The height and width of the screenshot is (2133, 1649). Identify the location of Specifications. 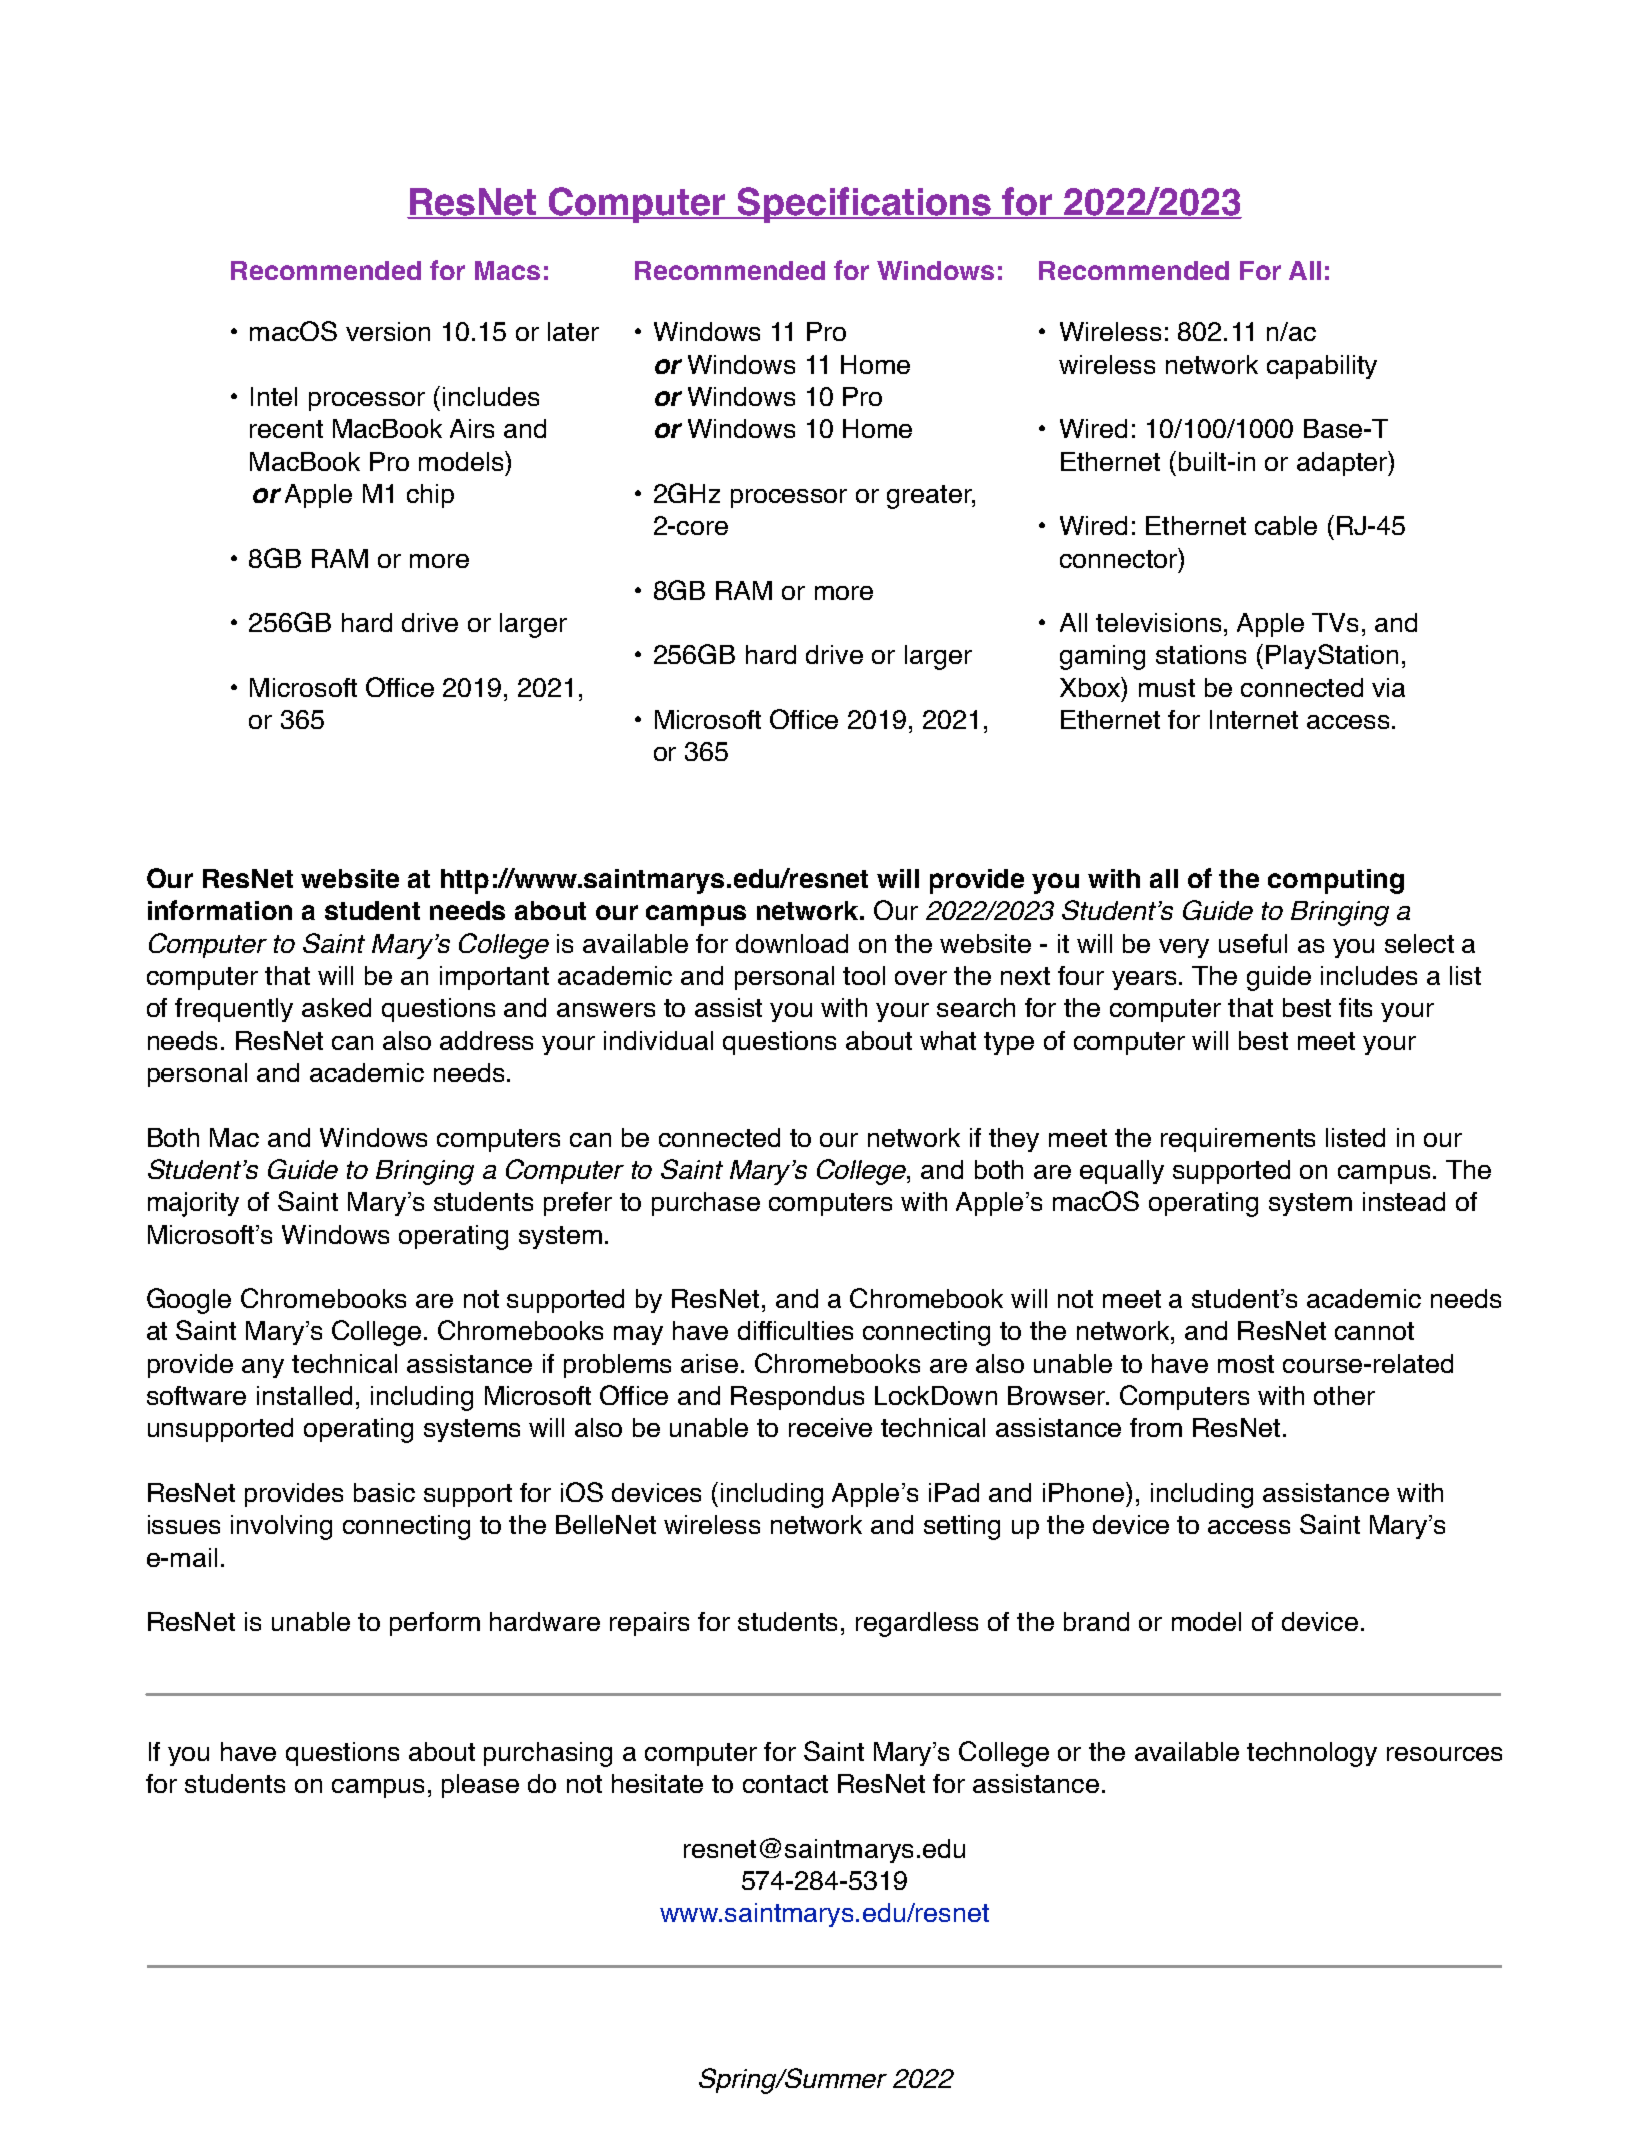
(864, 205).
